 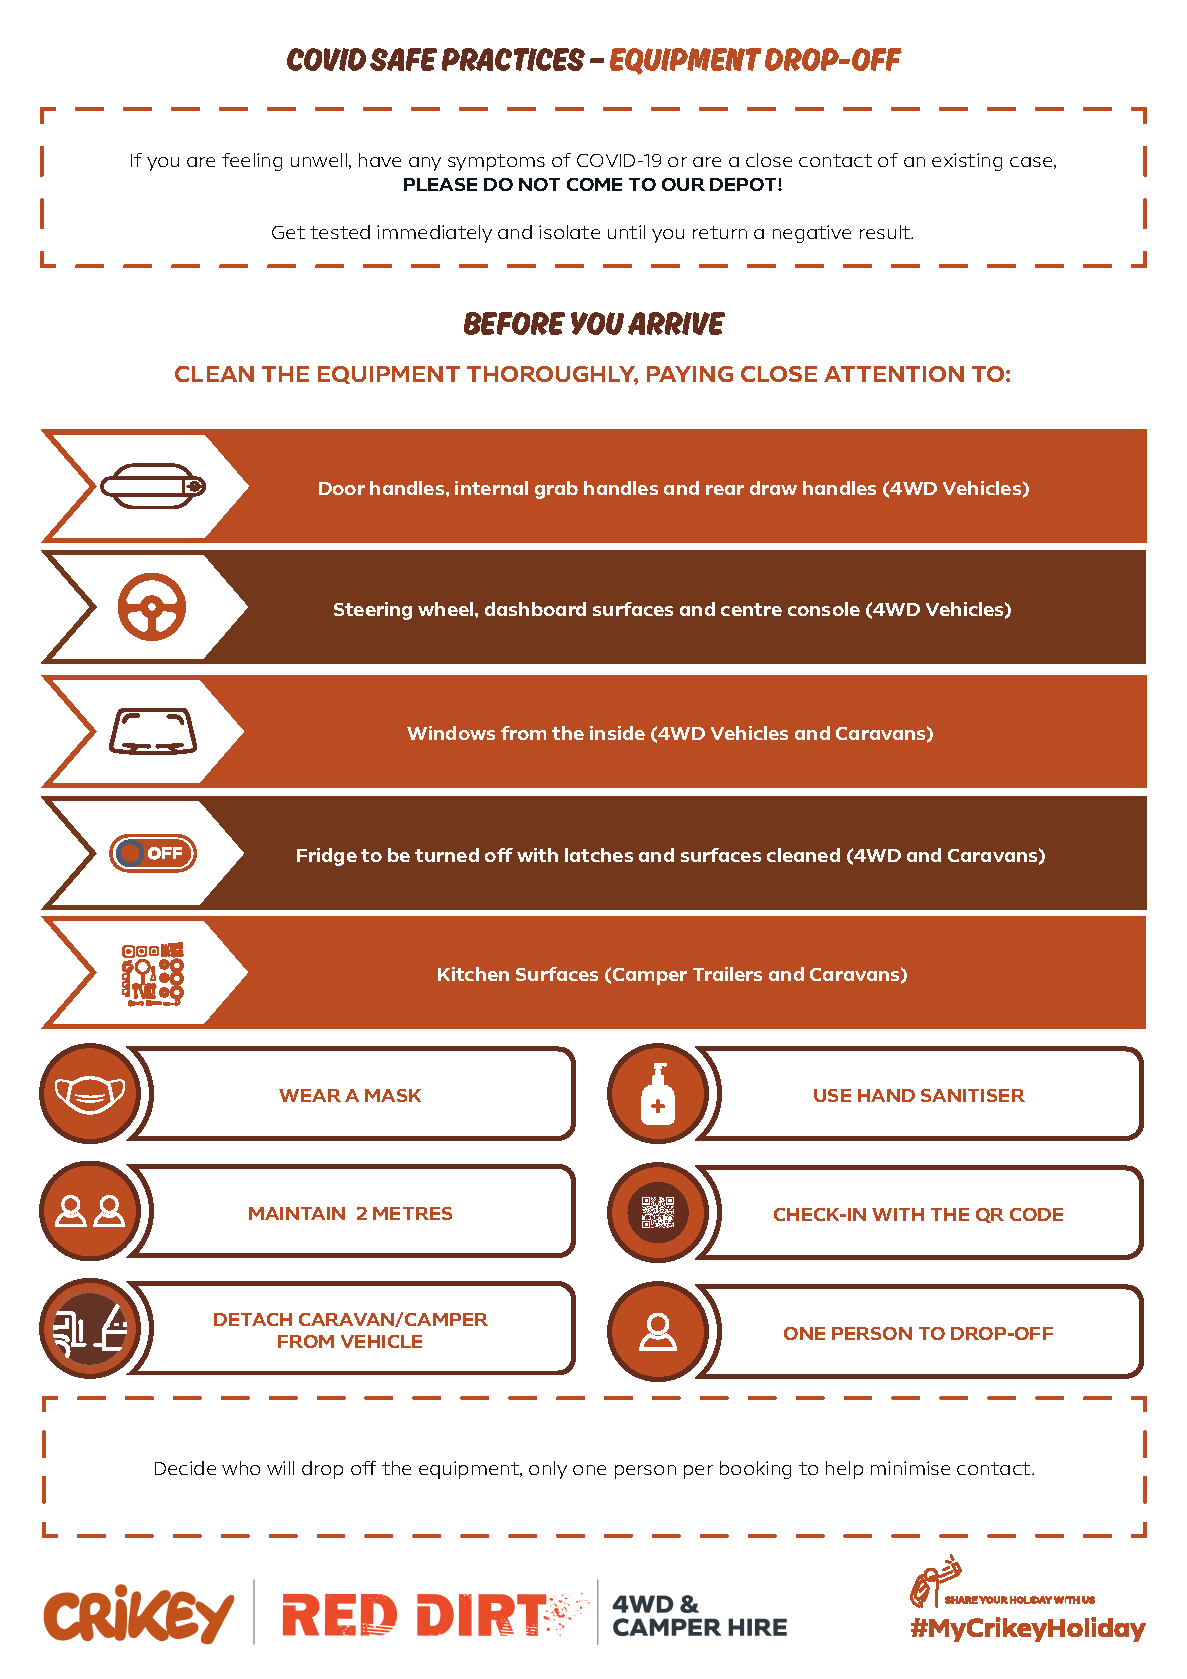 I want to click on Fridge, so click(x=327, y=857).
